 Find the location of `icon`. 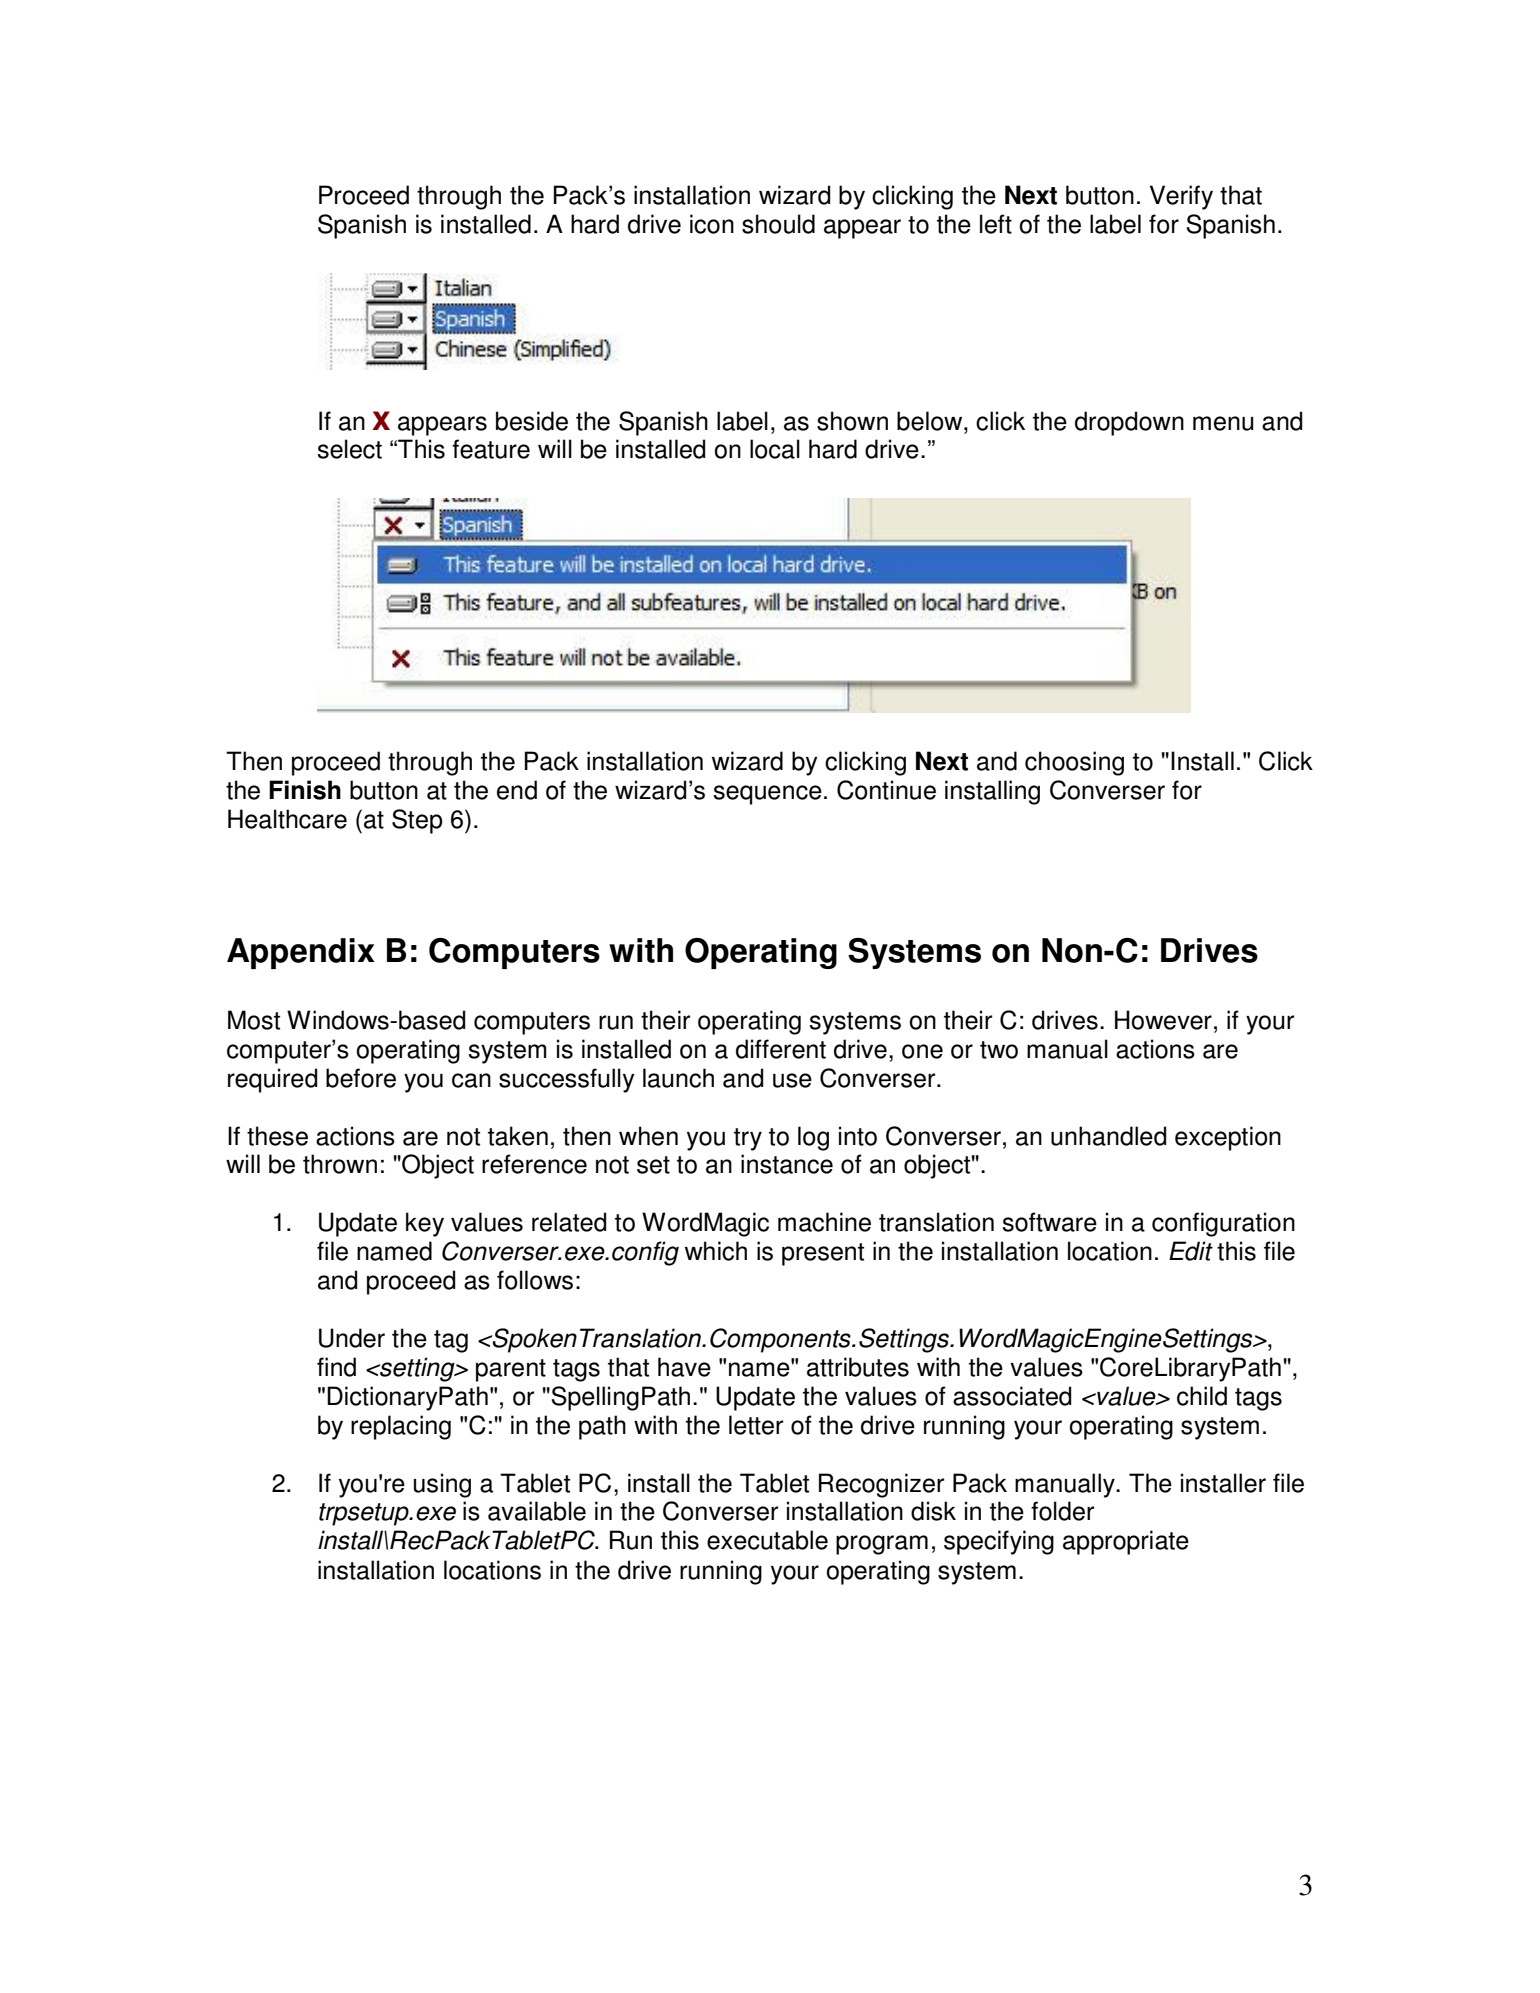

icon is located at coordinates (712, 224).
